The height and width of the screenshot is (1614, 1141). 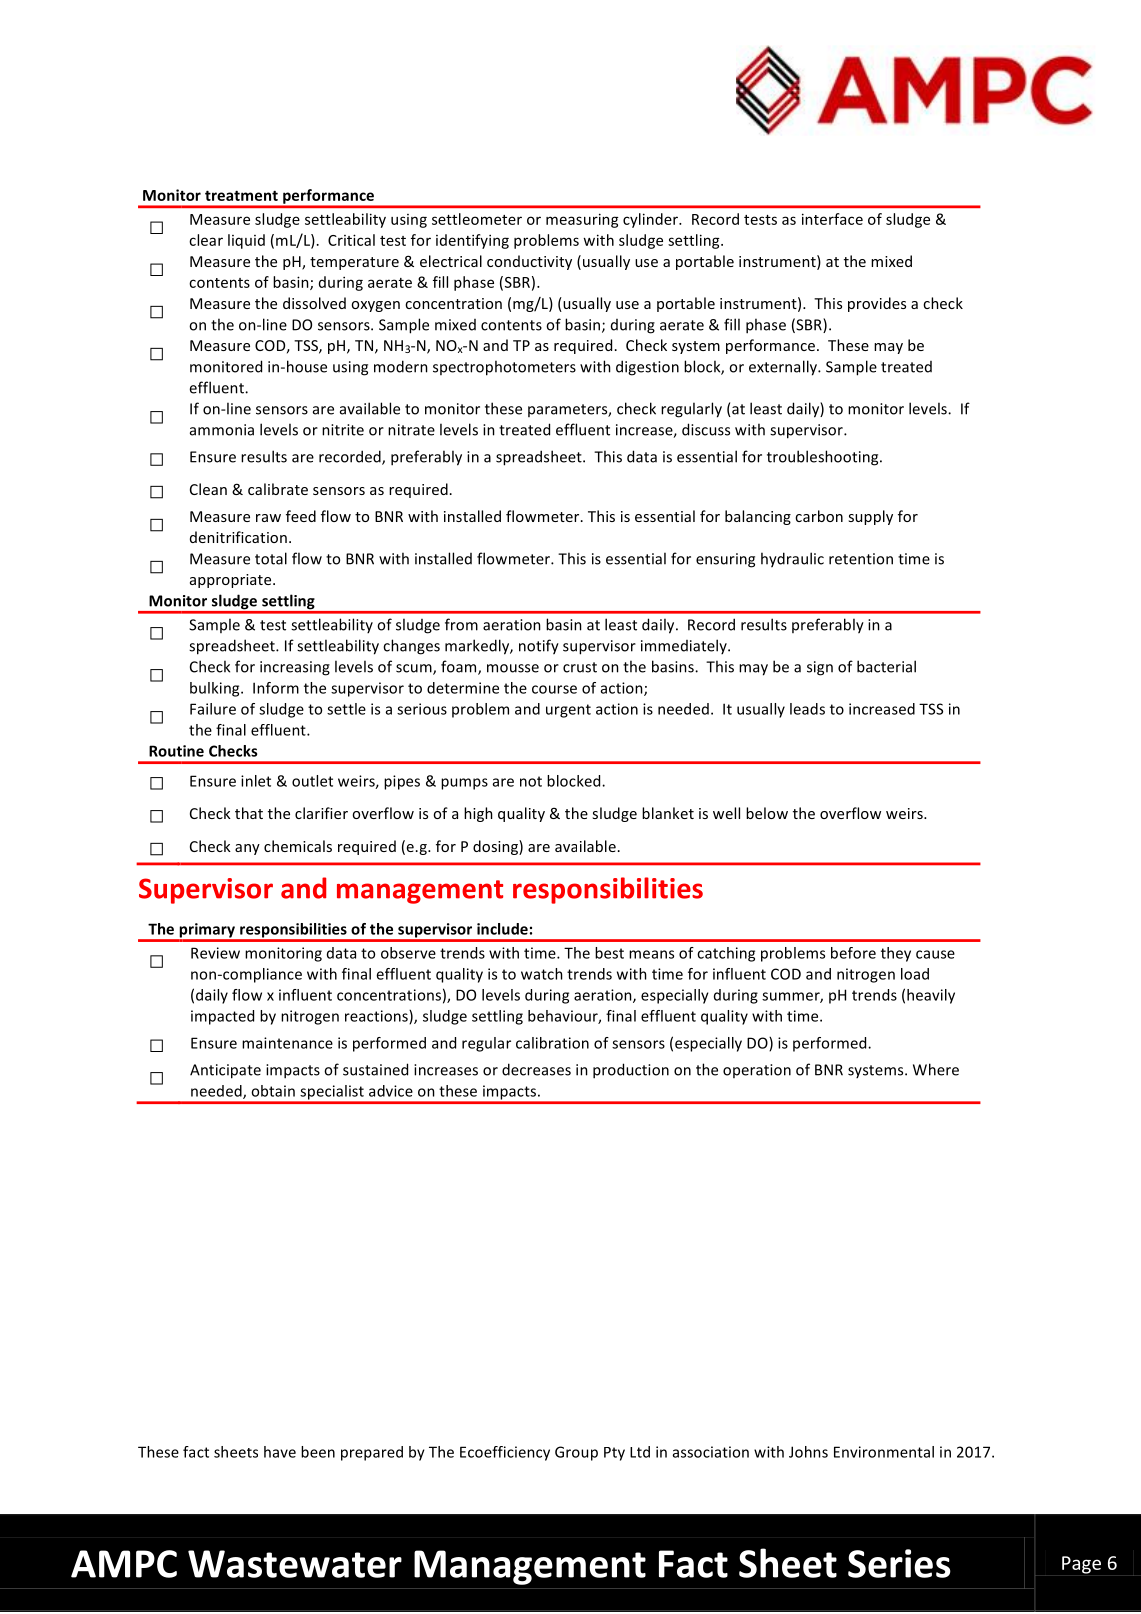 What do you see at coordinates (651, 954) in the screenshot?
I see `means` at bounding box center [651, 954].
